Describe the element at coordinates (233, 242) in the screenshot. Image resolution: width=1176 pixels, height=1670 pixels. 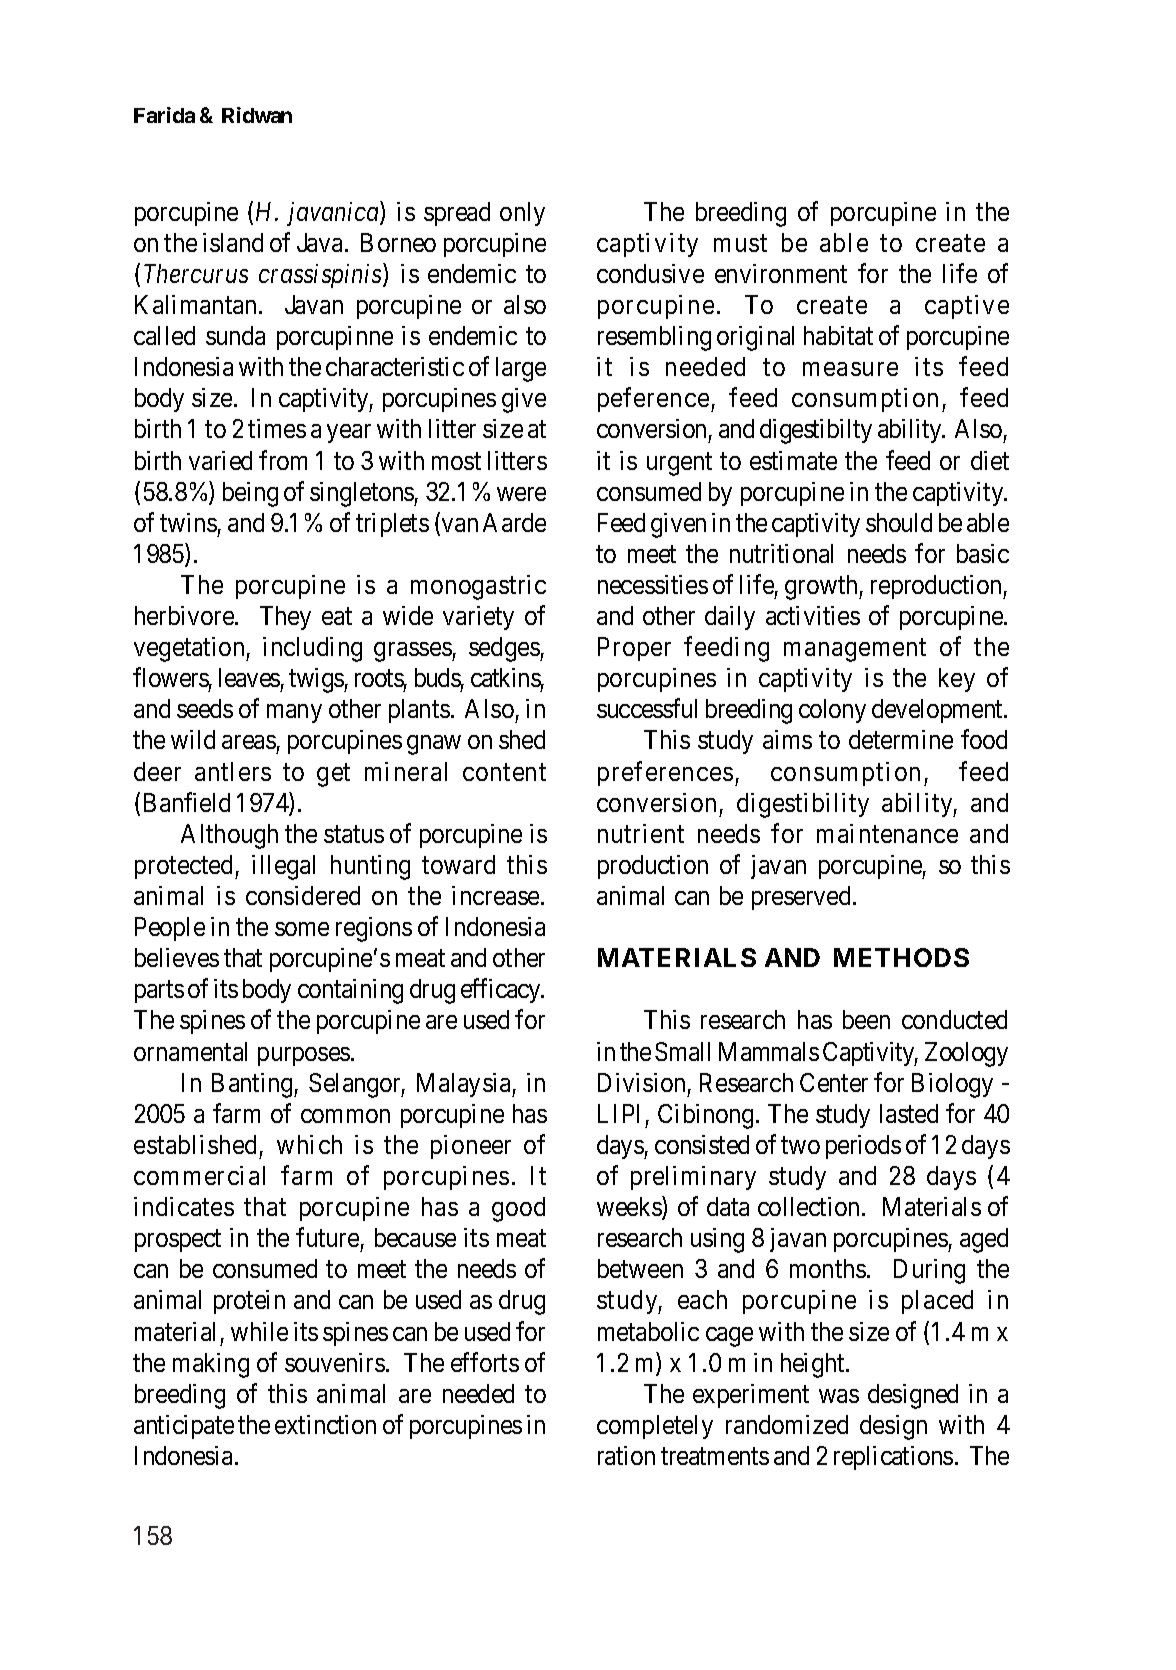
I see `island` at that location.
